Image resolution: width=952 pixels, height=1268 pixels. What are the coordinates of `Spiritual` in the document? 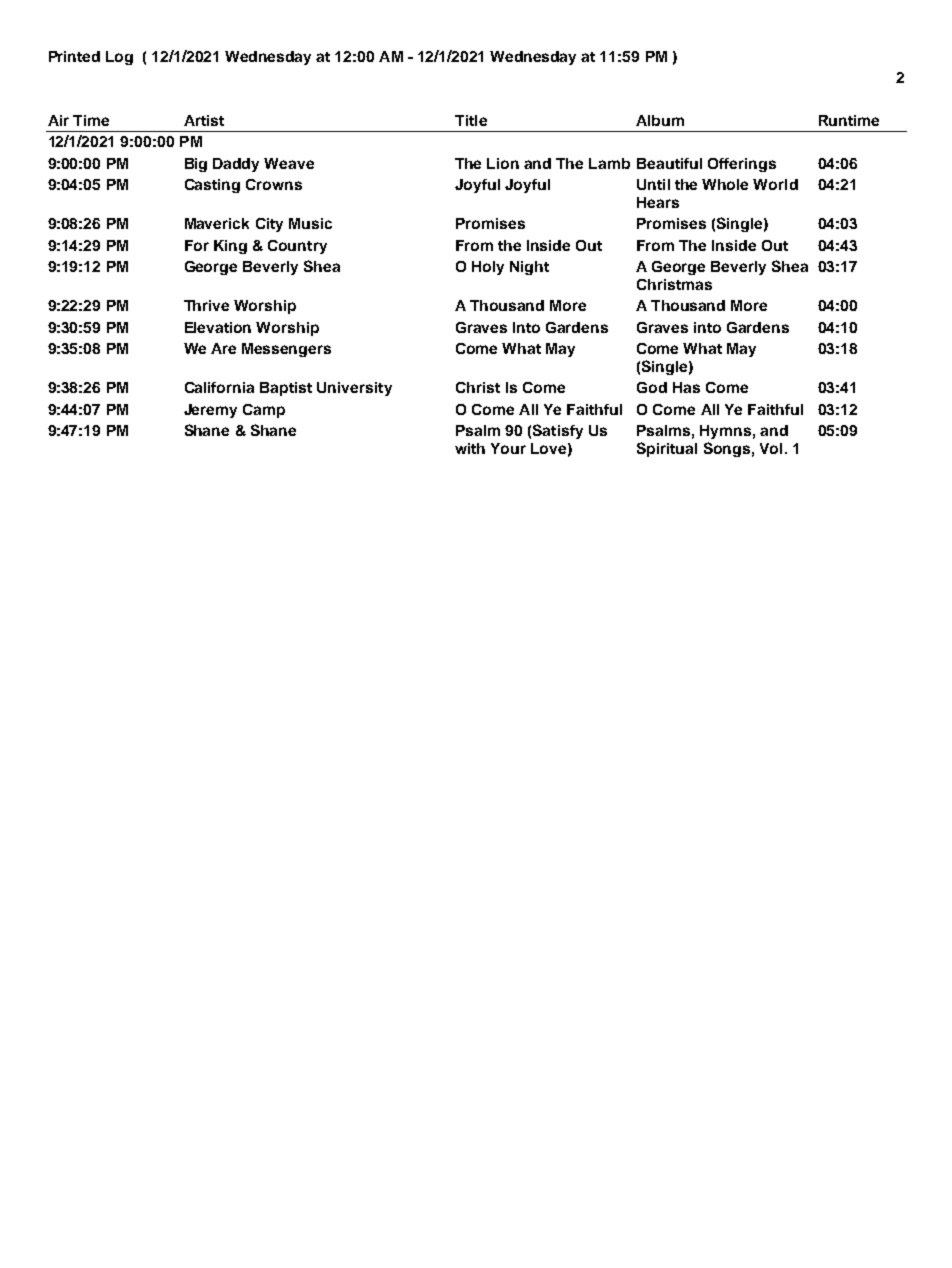 It's located at (667, 449).
